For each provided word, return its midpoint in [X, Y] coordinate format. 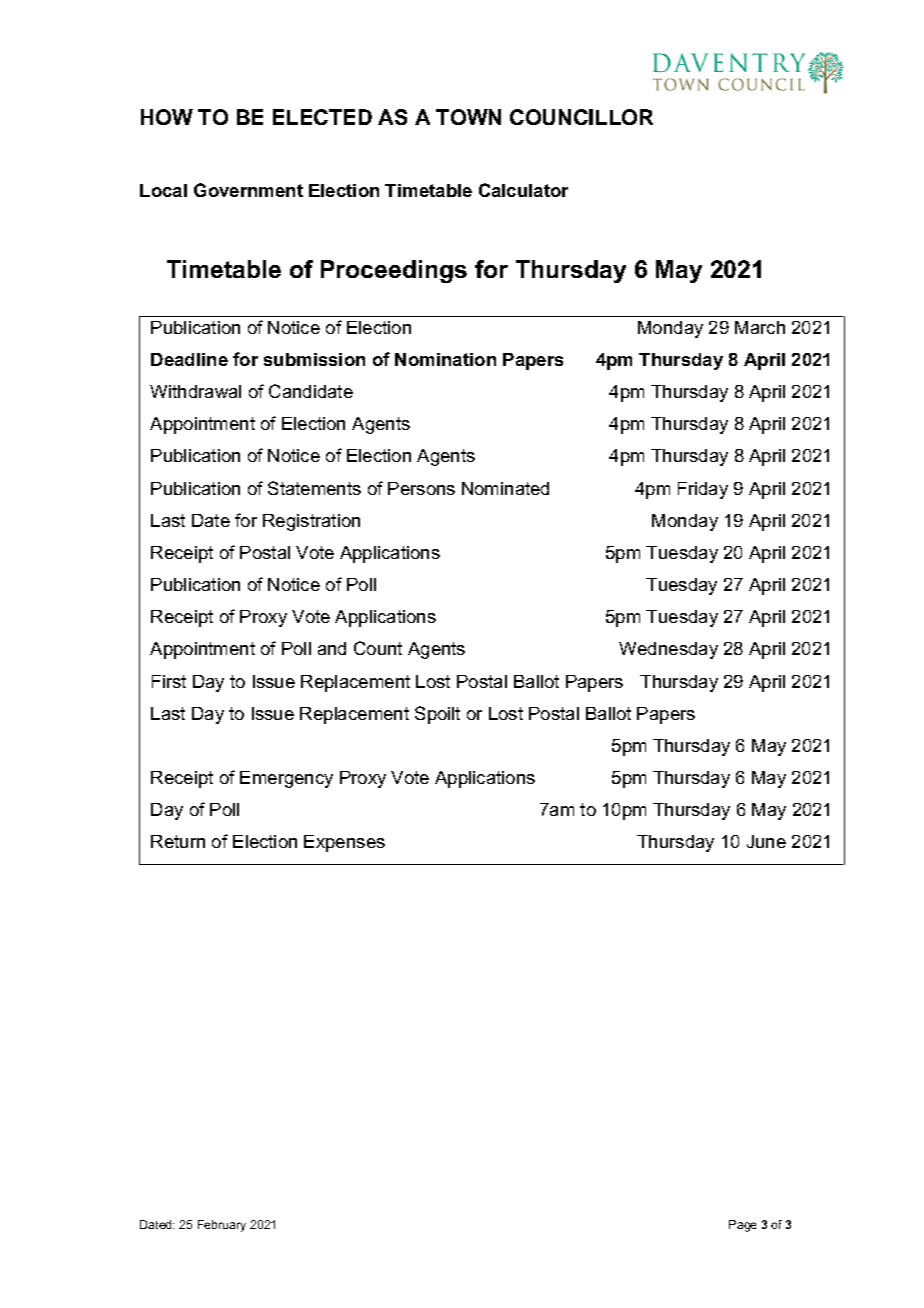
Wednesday [668, 650]
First [169, 681]
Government [248, 190]
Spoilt [437, 715]
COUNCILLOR [581, 117]
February [222, 1226]
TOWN [468, 117]
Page [742, 1226]
